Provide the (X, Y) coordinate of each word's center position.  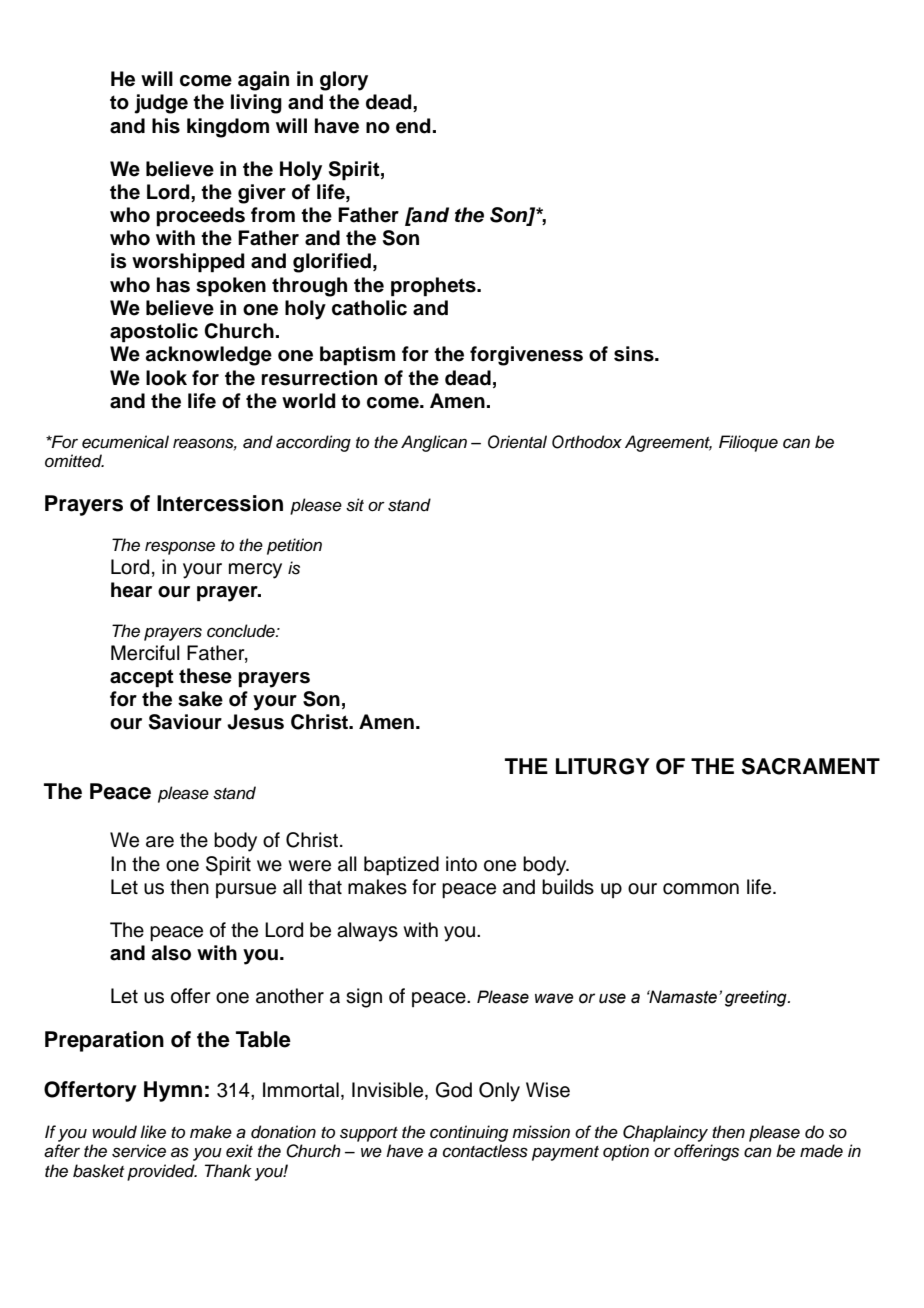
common (701, 889)
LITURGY (603, 766)
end (413, 126)
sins (635, 354)
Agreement (668, 443)
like (153, 1132)
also (171, 953)
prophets (434, 287)
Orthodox (587, 442)
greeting (757, 998)
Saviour (185, 722)
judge (161, 104)
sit (355, 505)
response (180, 548)
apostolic (154, 333)
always (367, 932)
